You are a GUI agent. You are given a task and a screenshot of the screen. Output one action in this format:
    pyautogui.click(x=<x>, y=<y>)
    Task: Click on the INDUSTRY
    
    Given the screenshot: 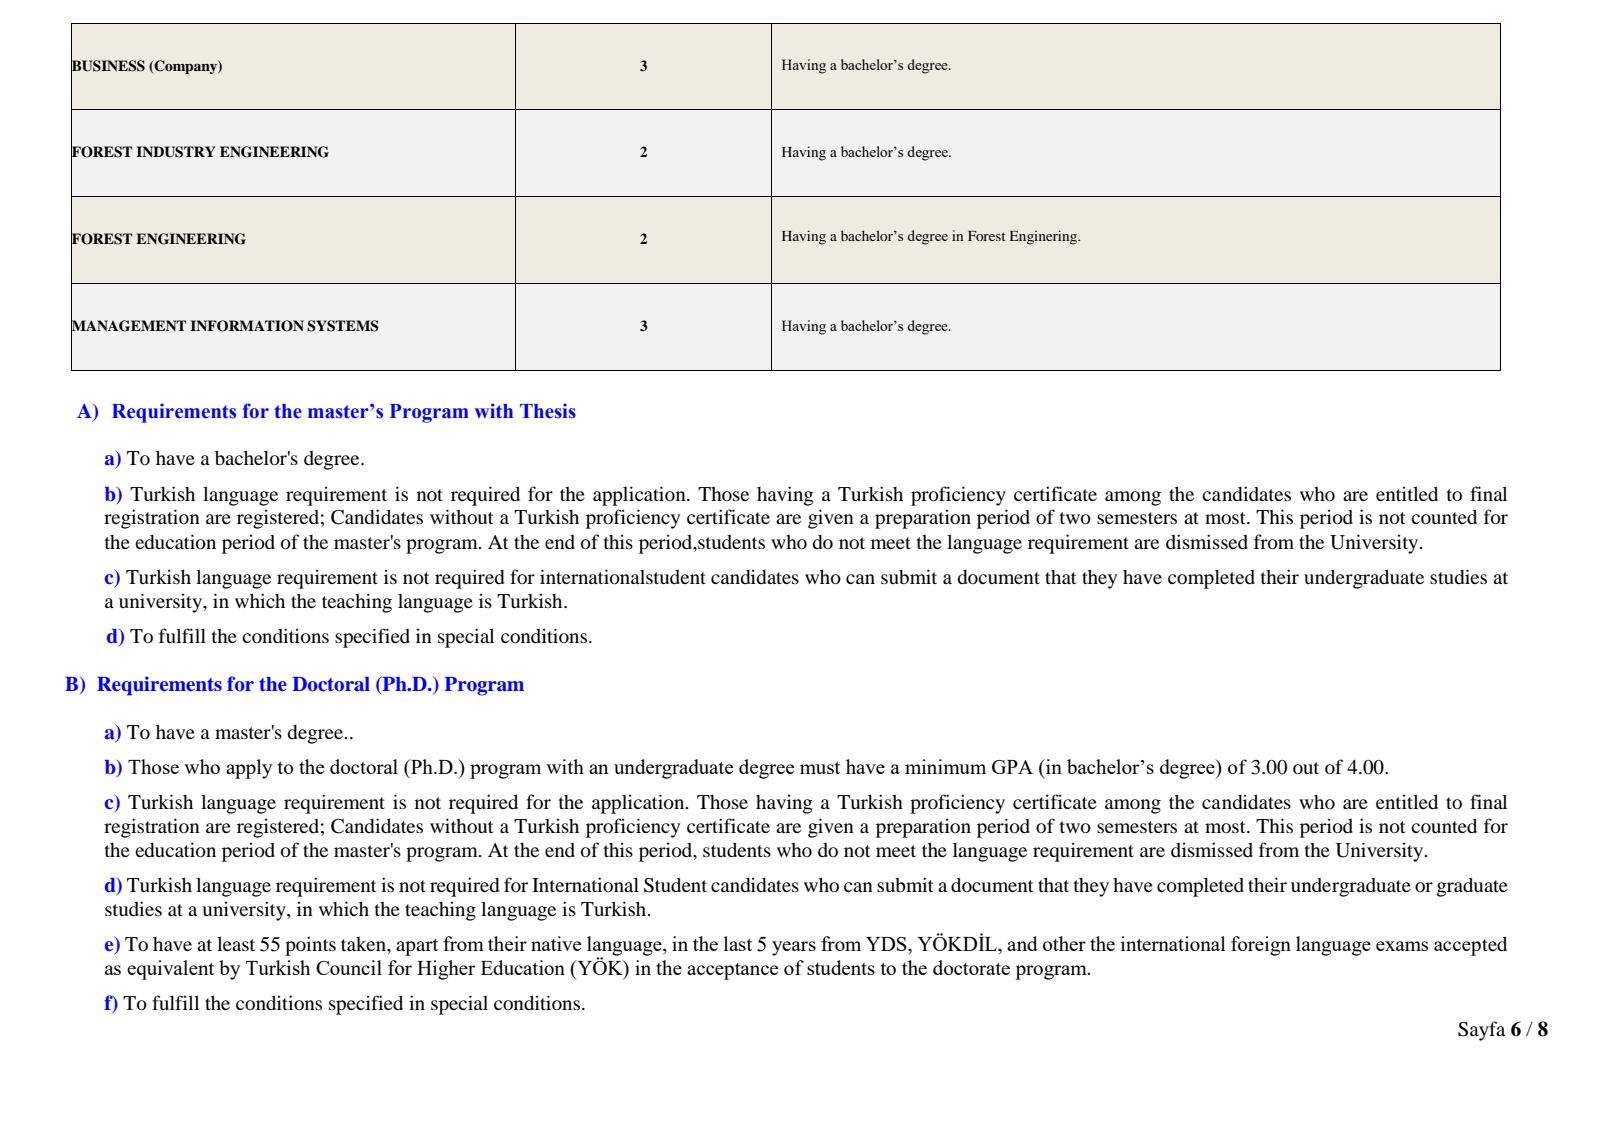 What is the action you would take?
    pyautogui.click(x=175, y=152)
